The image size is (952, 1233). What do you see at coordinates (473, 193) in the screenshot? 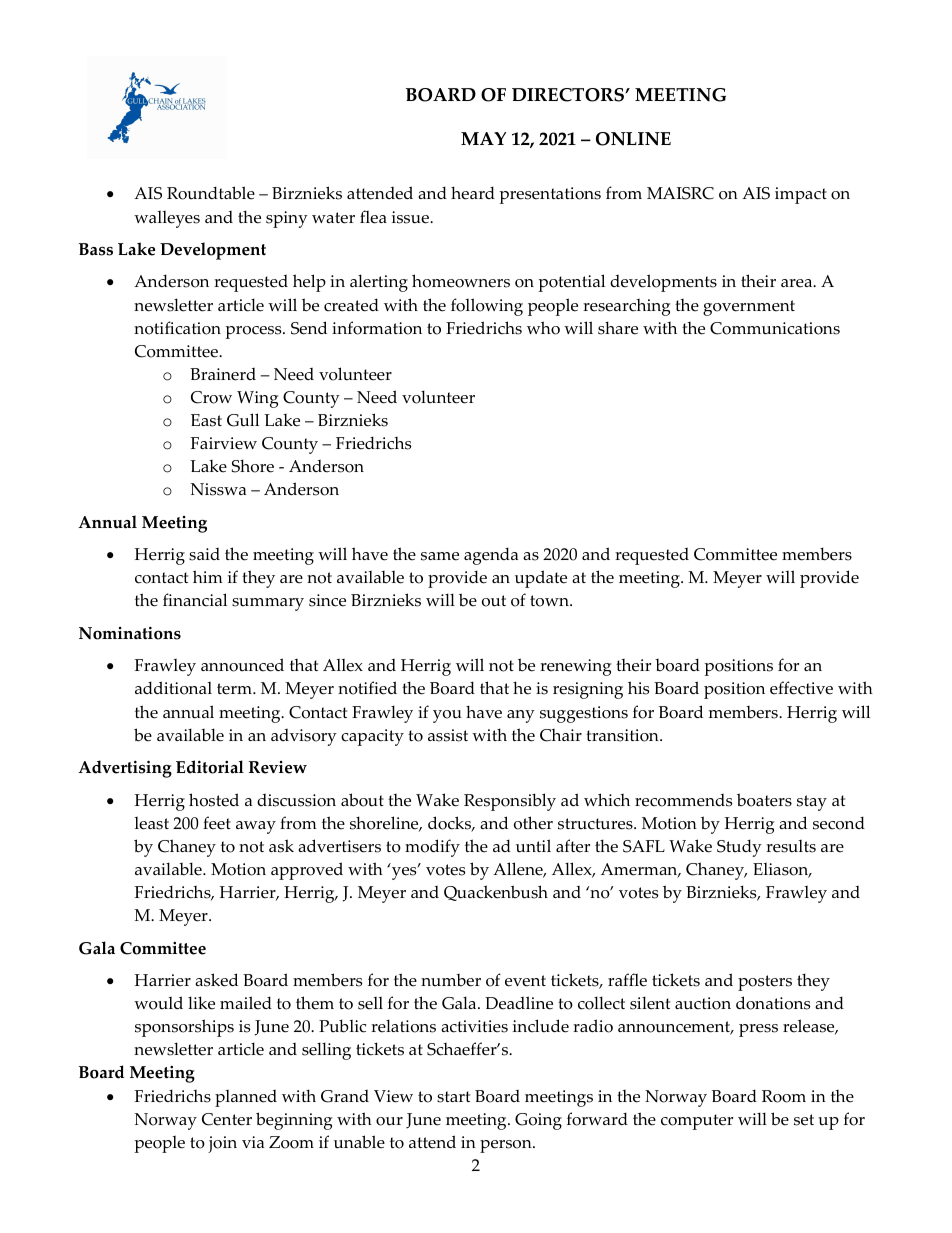
I see `heard` at bounding box center [473, 193].
